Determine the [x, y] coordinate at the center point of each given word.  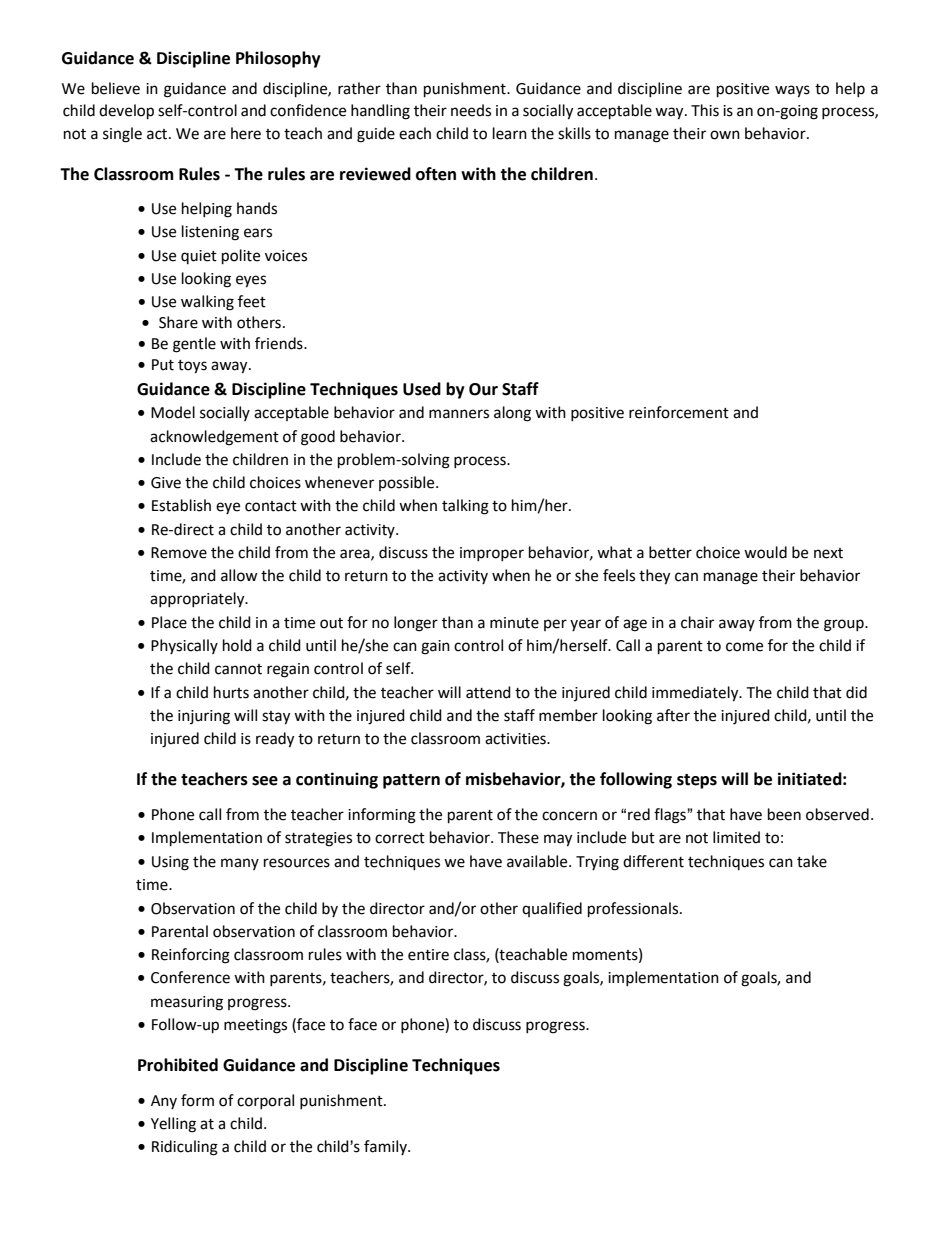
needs [471, 110]
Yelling [173, 1125]
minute [514, 623]
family [386, 1147]
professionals [634, 910]
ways [792, 91]
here [246, 133]
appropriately [198, 600]
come [744, 647]
